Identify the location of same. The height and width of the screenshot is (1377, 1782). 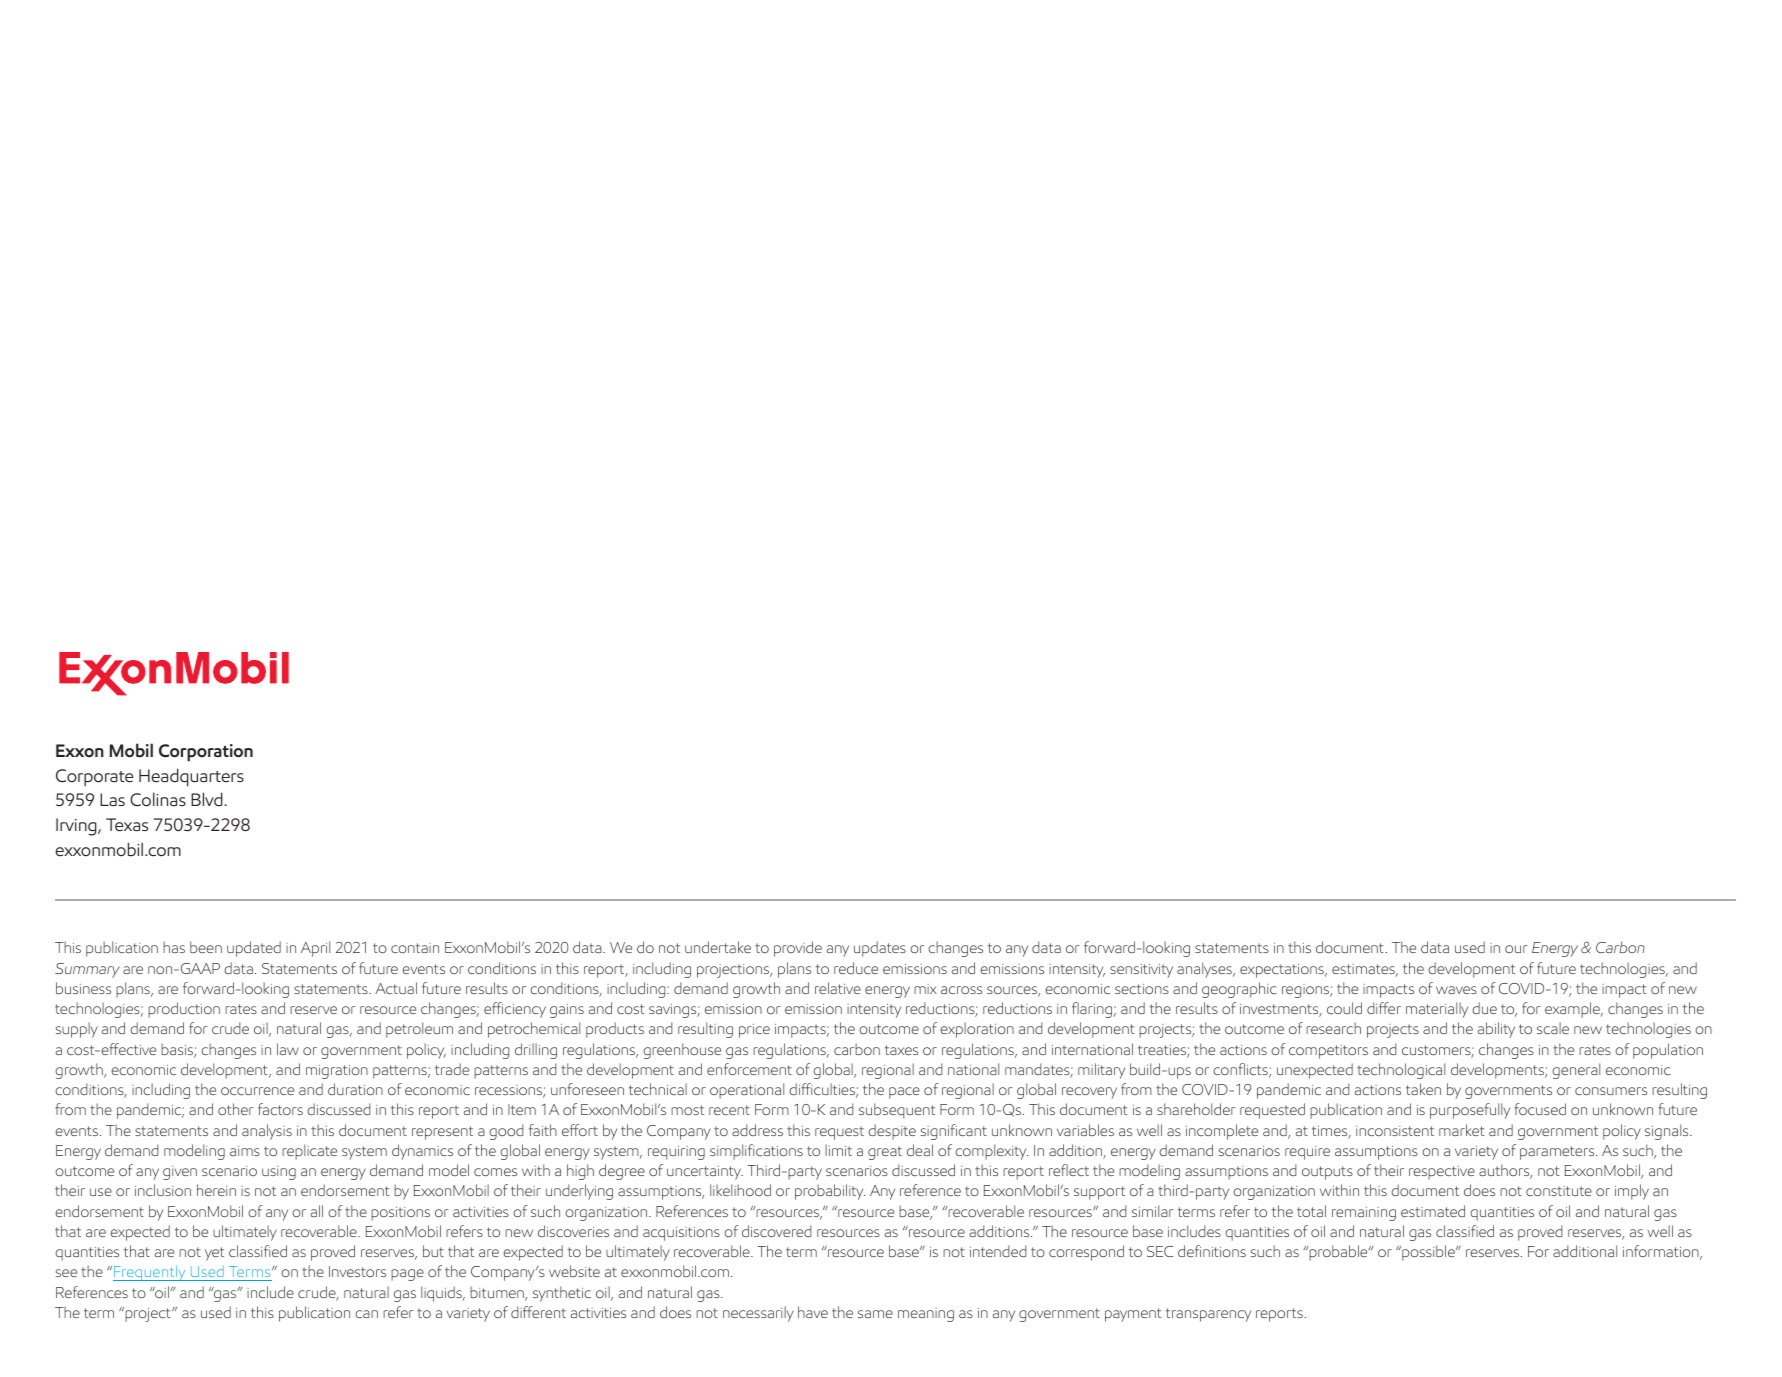
(875, 1314).
